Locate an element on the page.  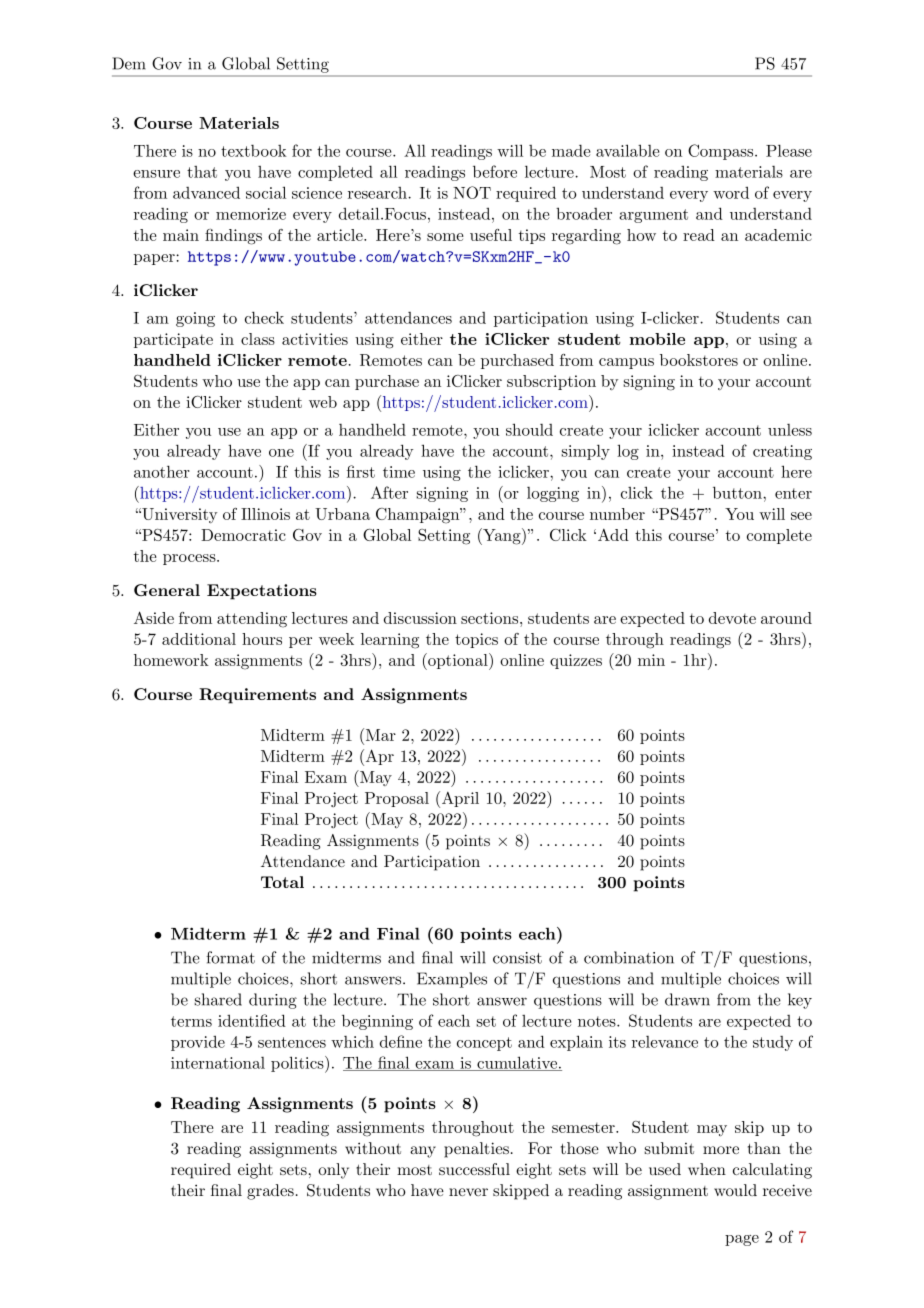
word is located at coordinates (731, 192).
